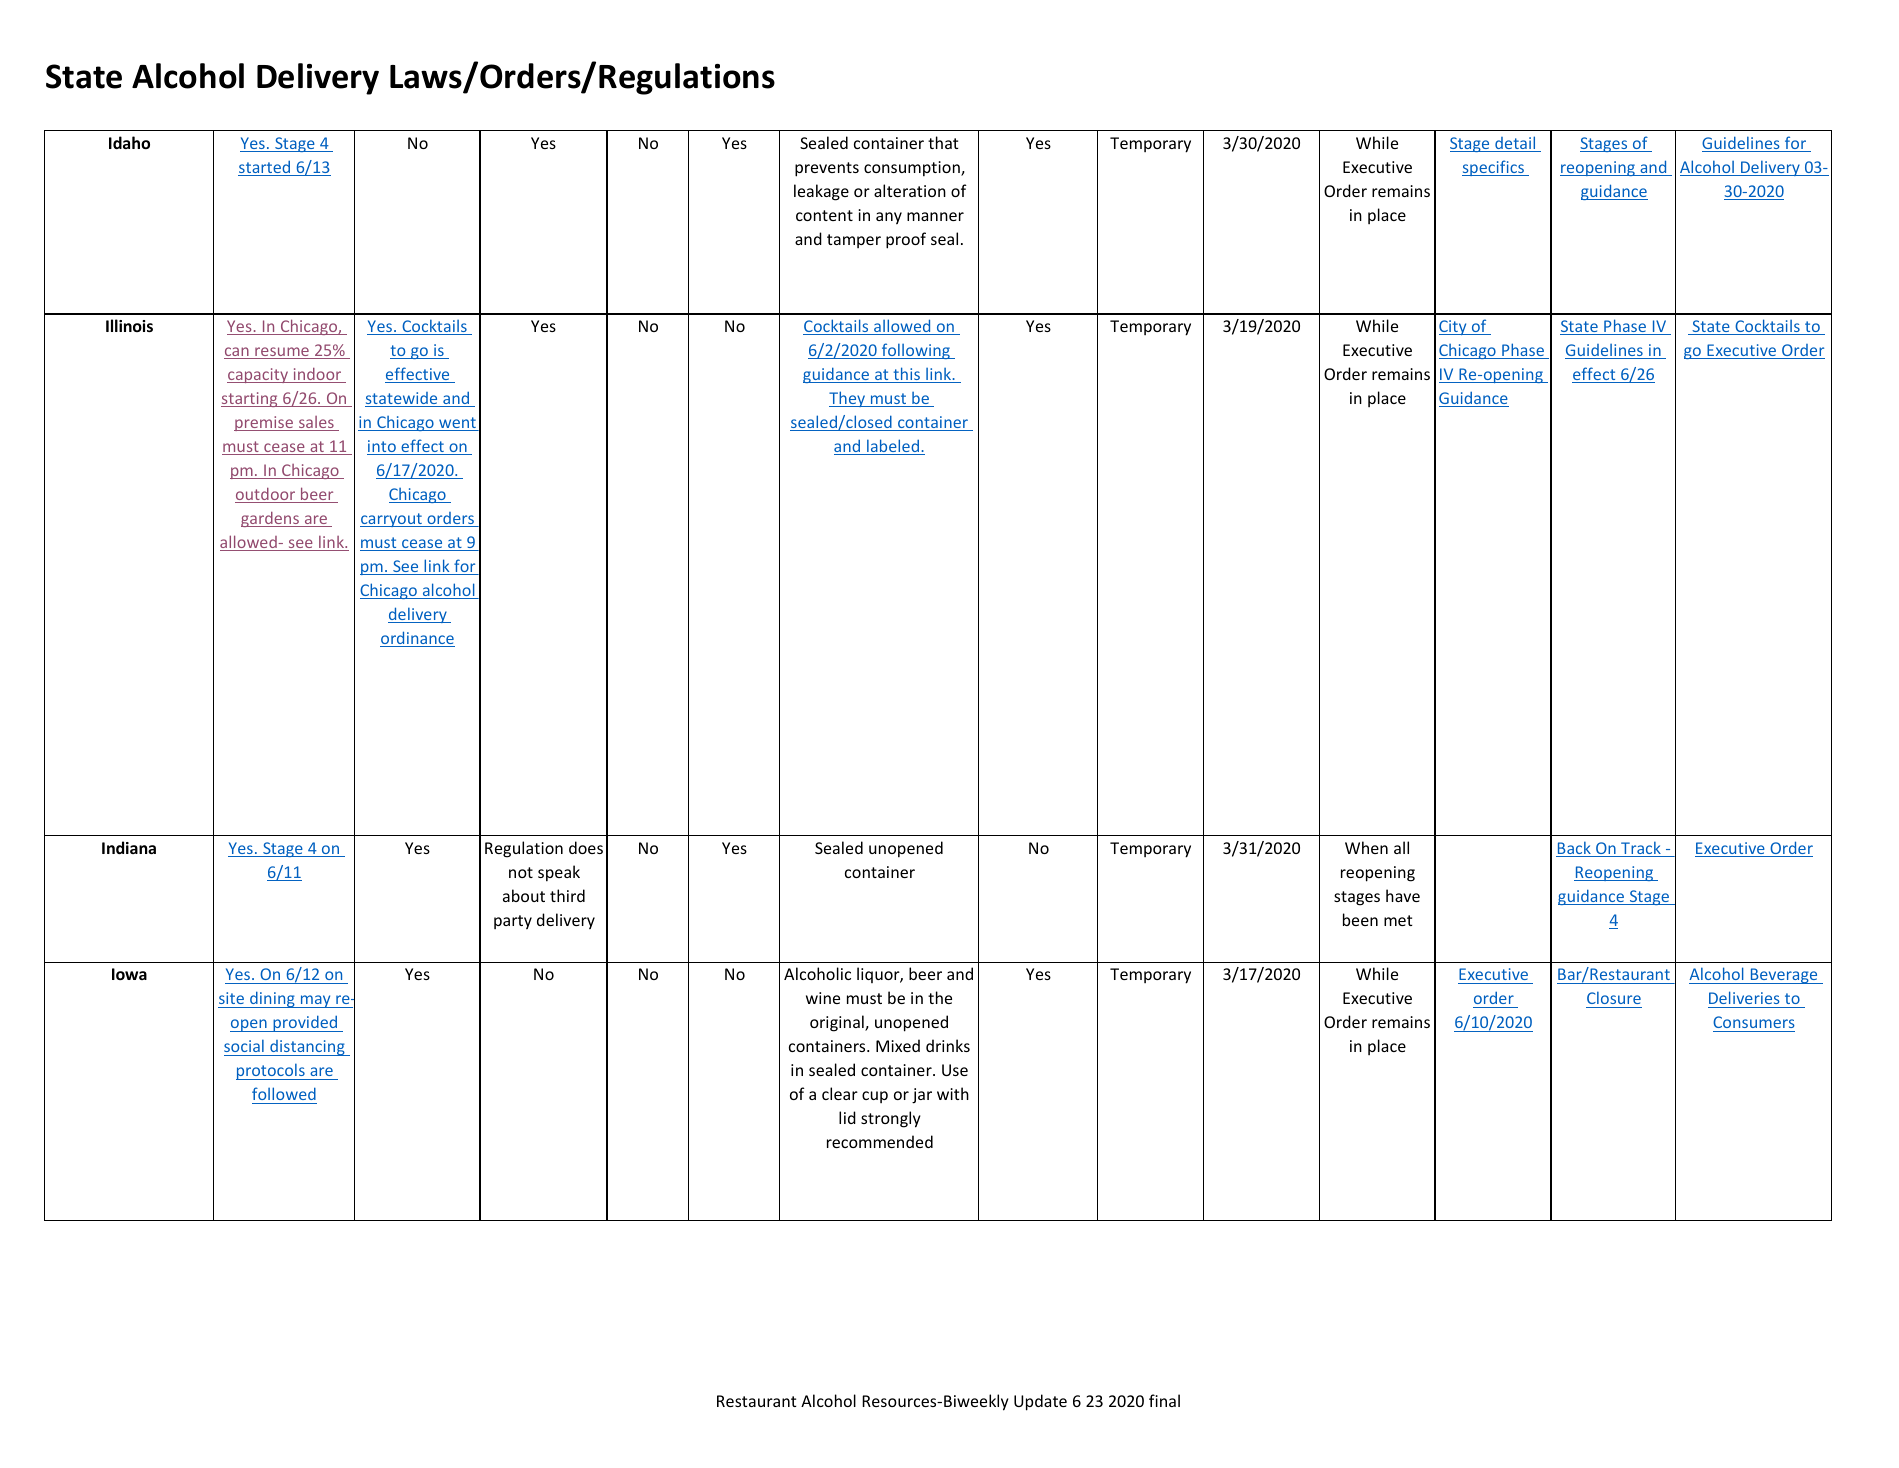  What do you see at coordinates (284, 1093) in the screenshot?
I see `followed` at bounding box center [284, 1093].
